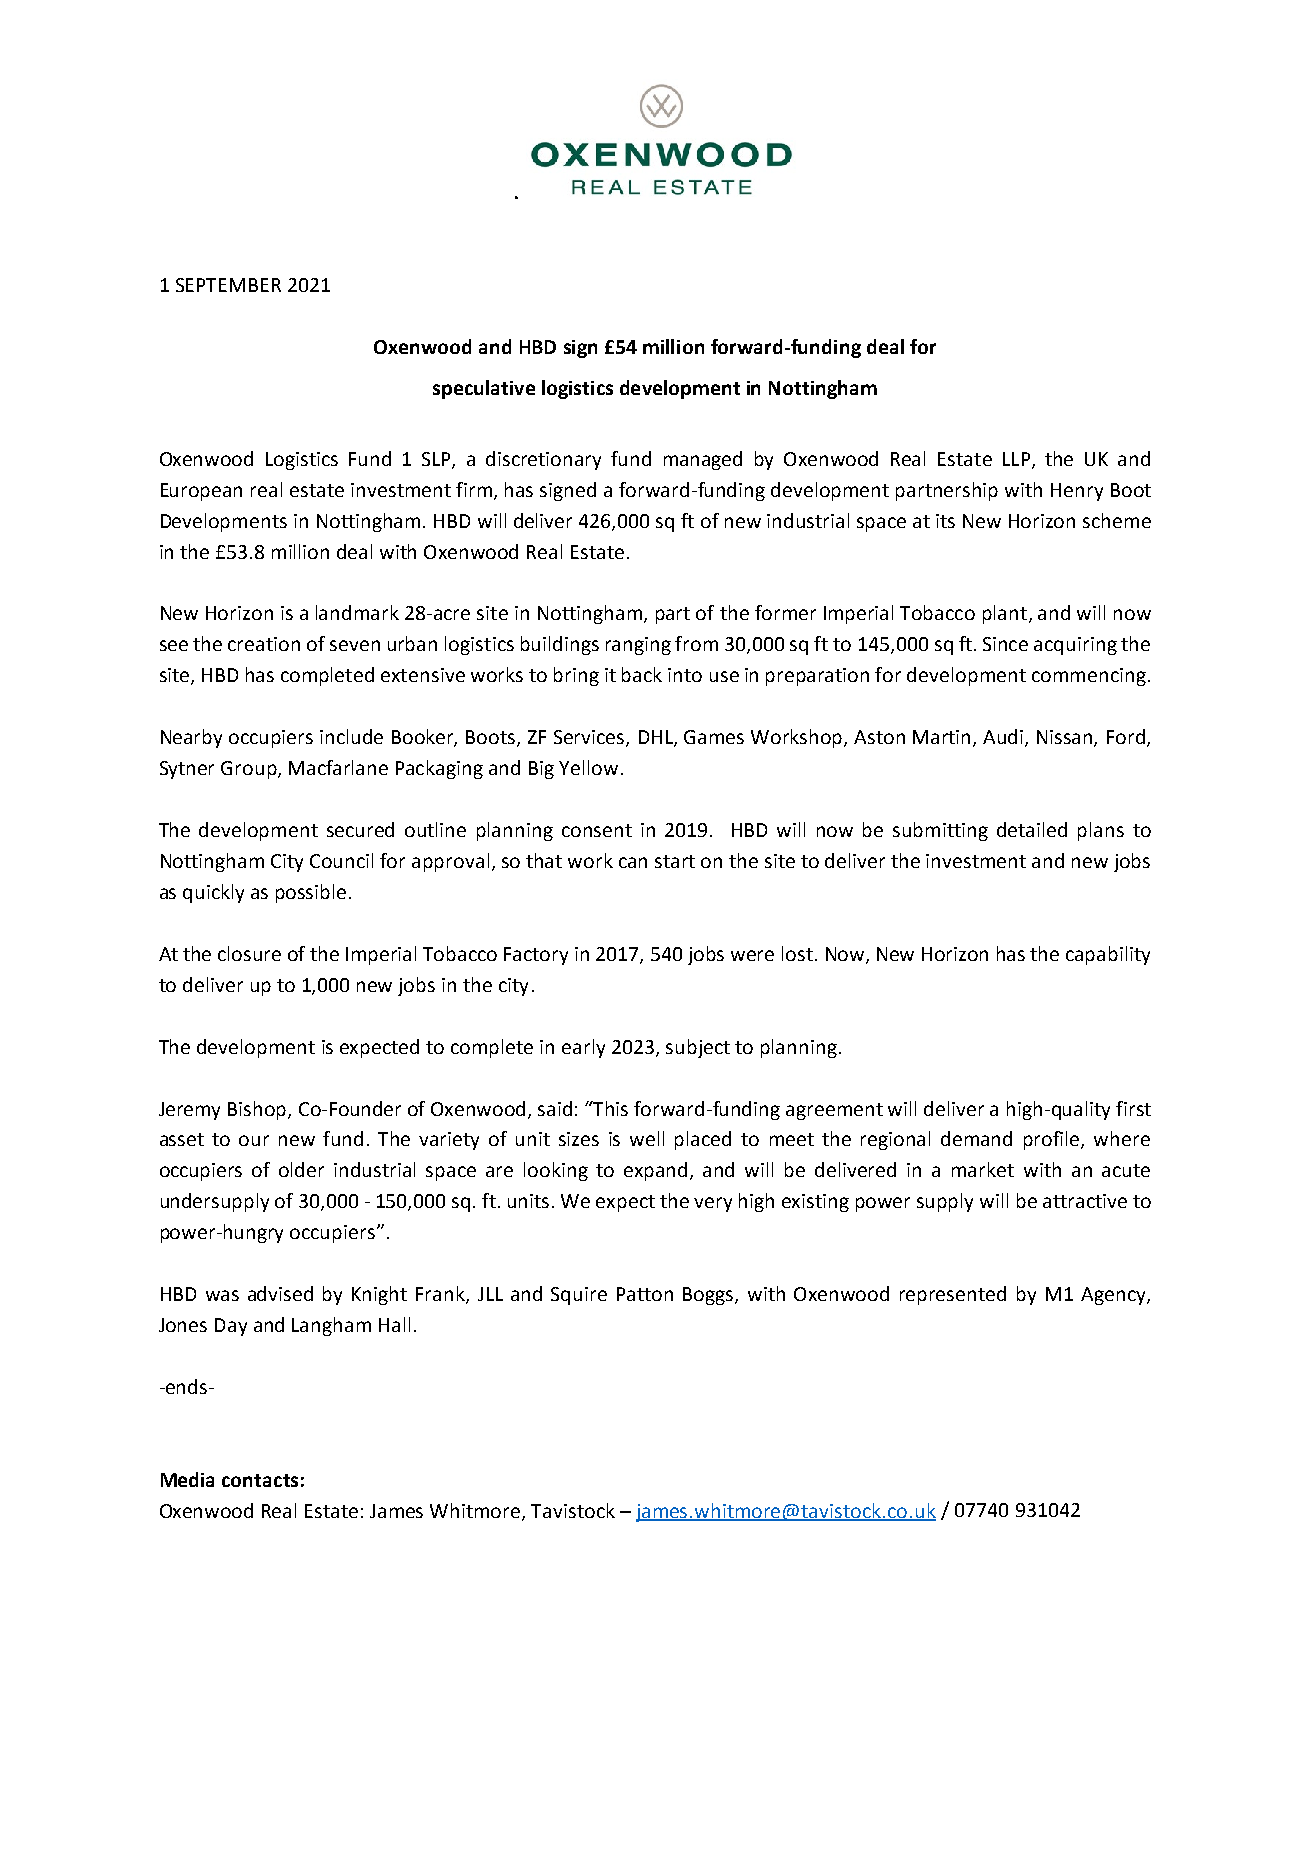 The width and height of the screenshot is (1310, 1855). Describe the element at coordinates (597, 830) in the screenshot. I see `consent` at that location.
